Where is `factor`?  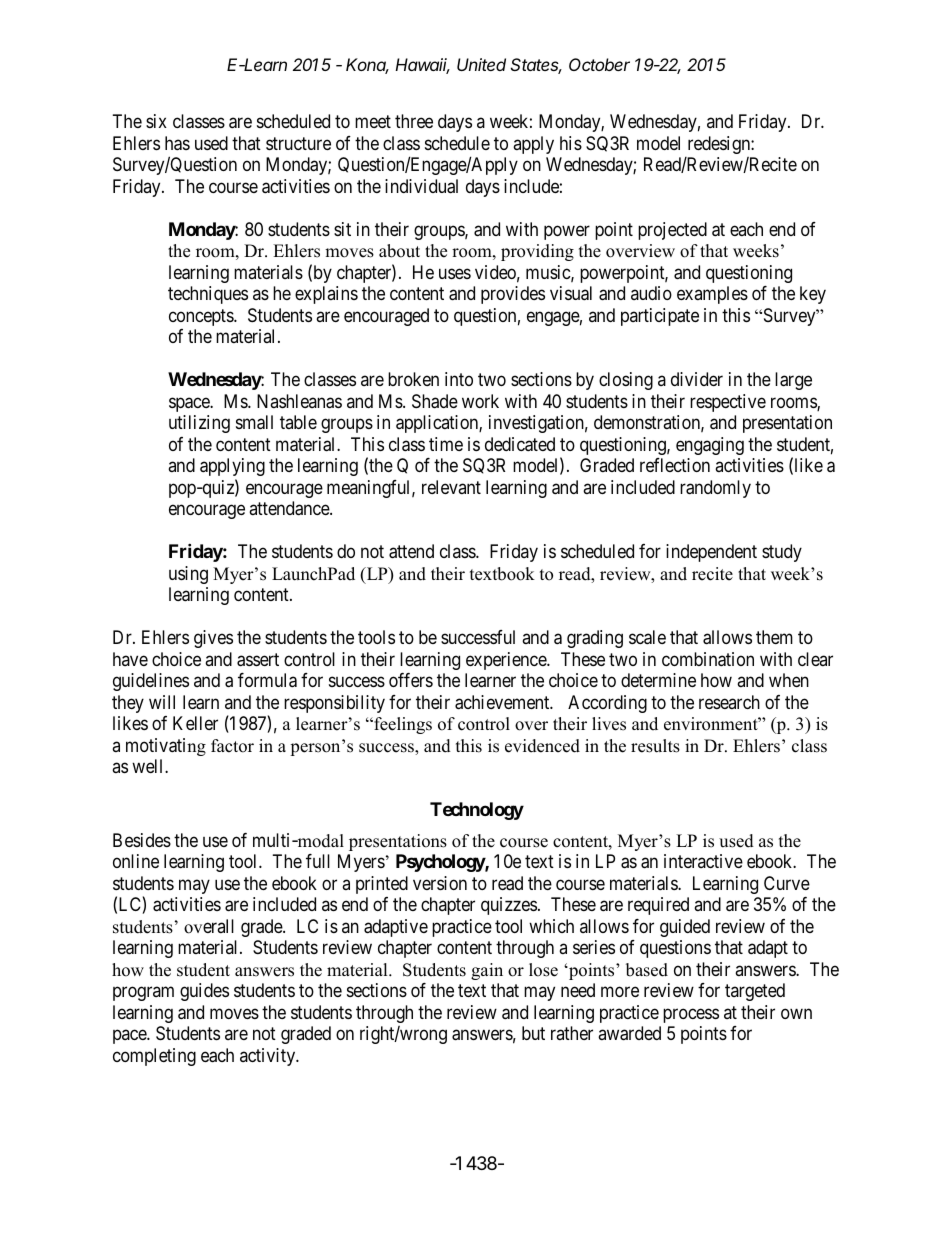
factor is located at coordinates (232, 746).
